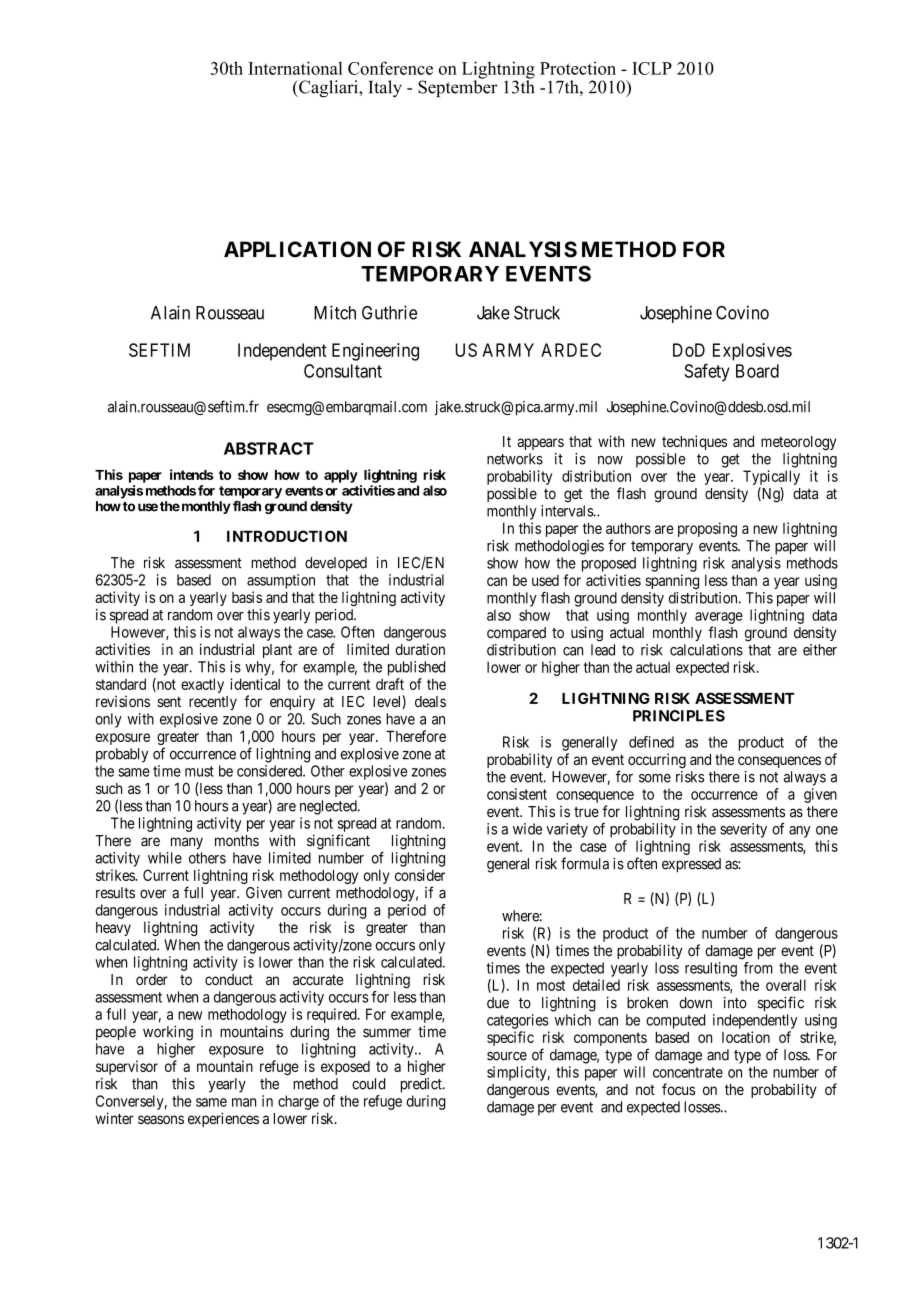 Image resolution: width=924 pixels, height=1308 pixels. Describe the element at coordinates (458, 87) in the screenshot. I see `September` at that location.
